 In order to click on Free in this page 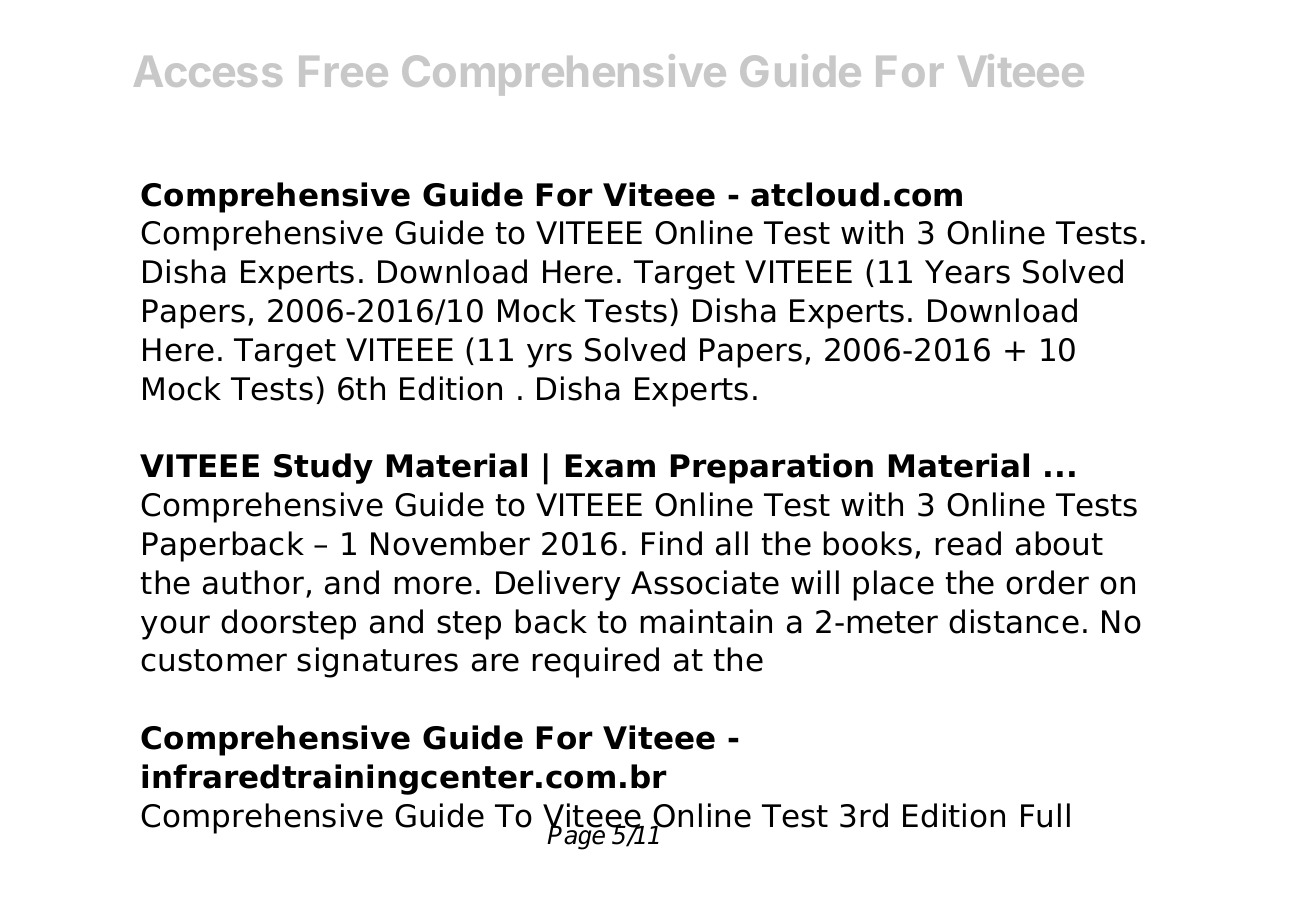, I will do `click(343, 71)`.
